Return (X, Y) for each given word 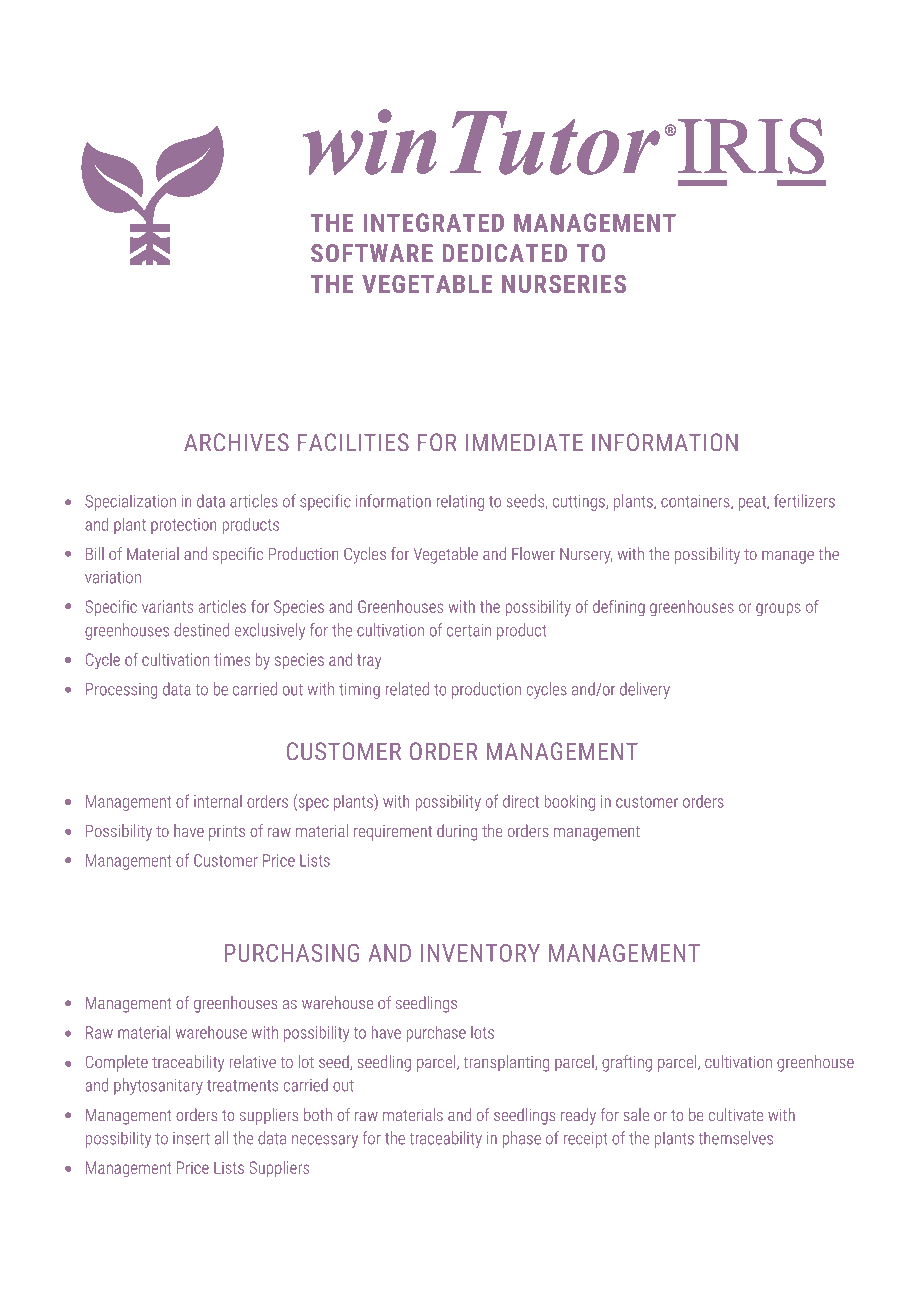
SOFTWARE (372, 253)
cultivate (736, 1114)
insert (191, 1138)
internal (218, 801)
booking (569, 803)
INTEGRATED (434, 222)
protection (183, 526)
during (457, 832)
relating (460, 502)
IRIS (749, 146)
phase (521, 1139)
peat (753, 503)
